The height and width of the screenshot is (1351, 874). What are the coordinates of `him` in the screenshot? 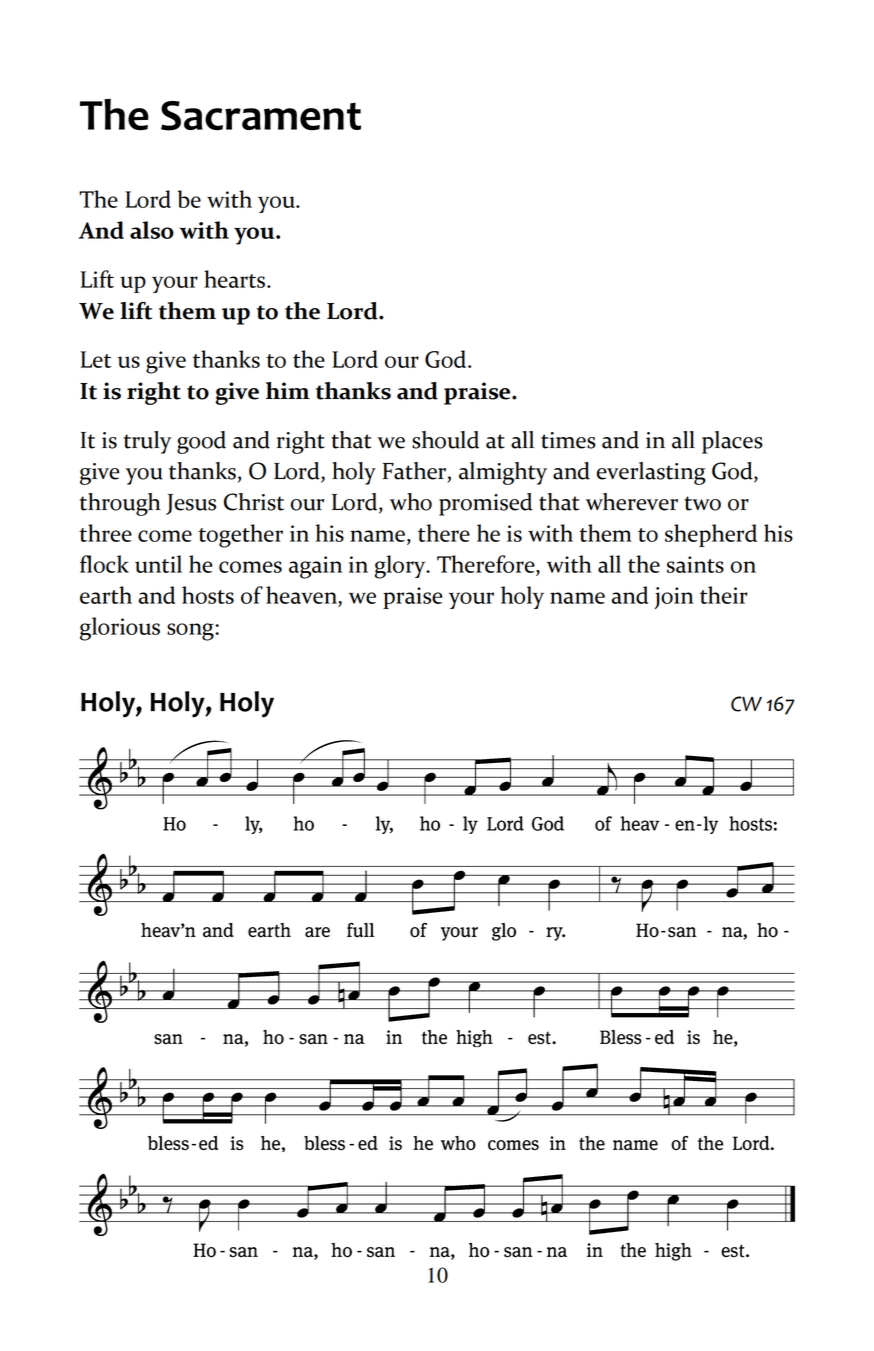 It's located at (288, 390).
